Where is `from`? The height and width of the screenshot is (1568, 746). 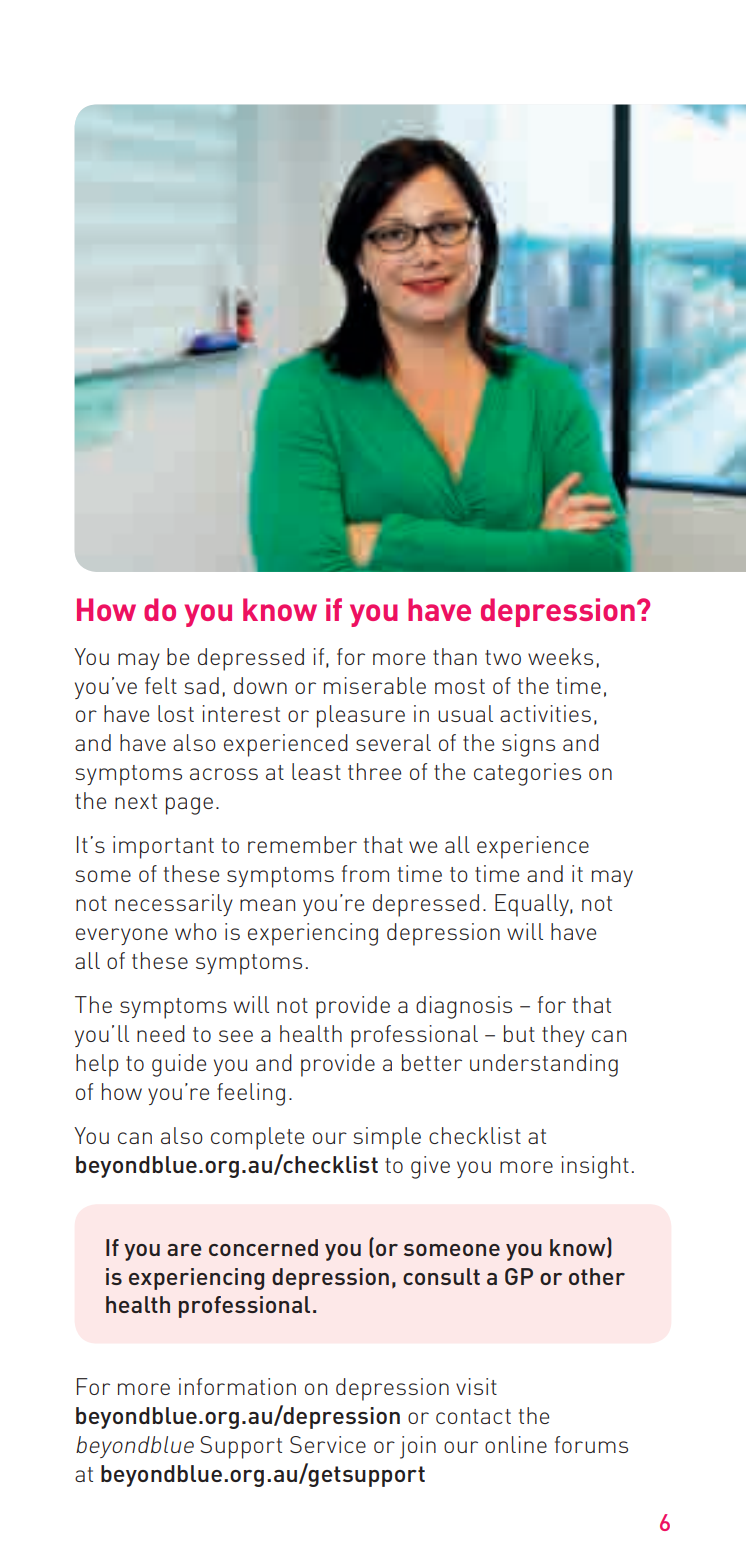
from is located at coordinates (365, 873).
